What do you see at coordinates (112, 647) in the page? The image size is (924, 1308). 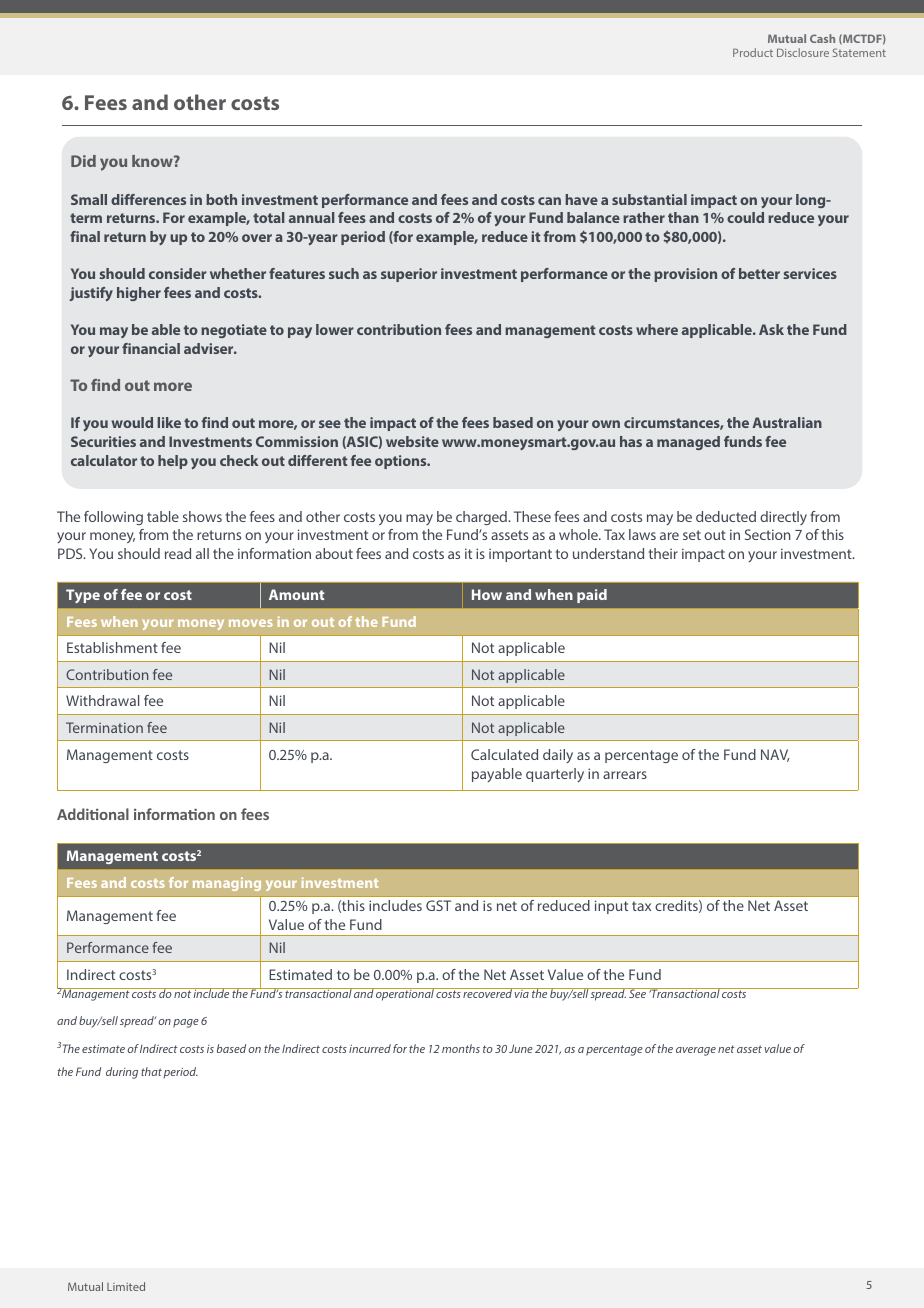 I see `Establishment` at bounding box center [112, 647].
